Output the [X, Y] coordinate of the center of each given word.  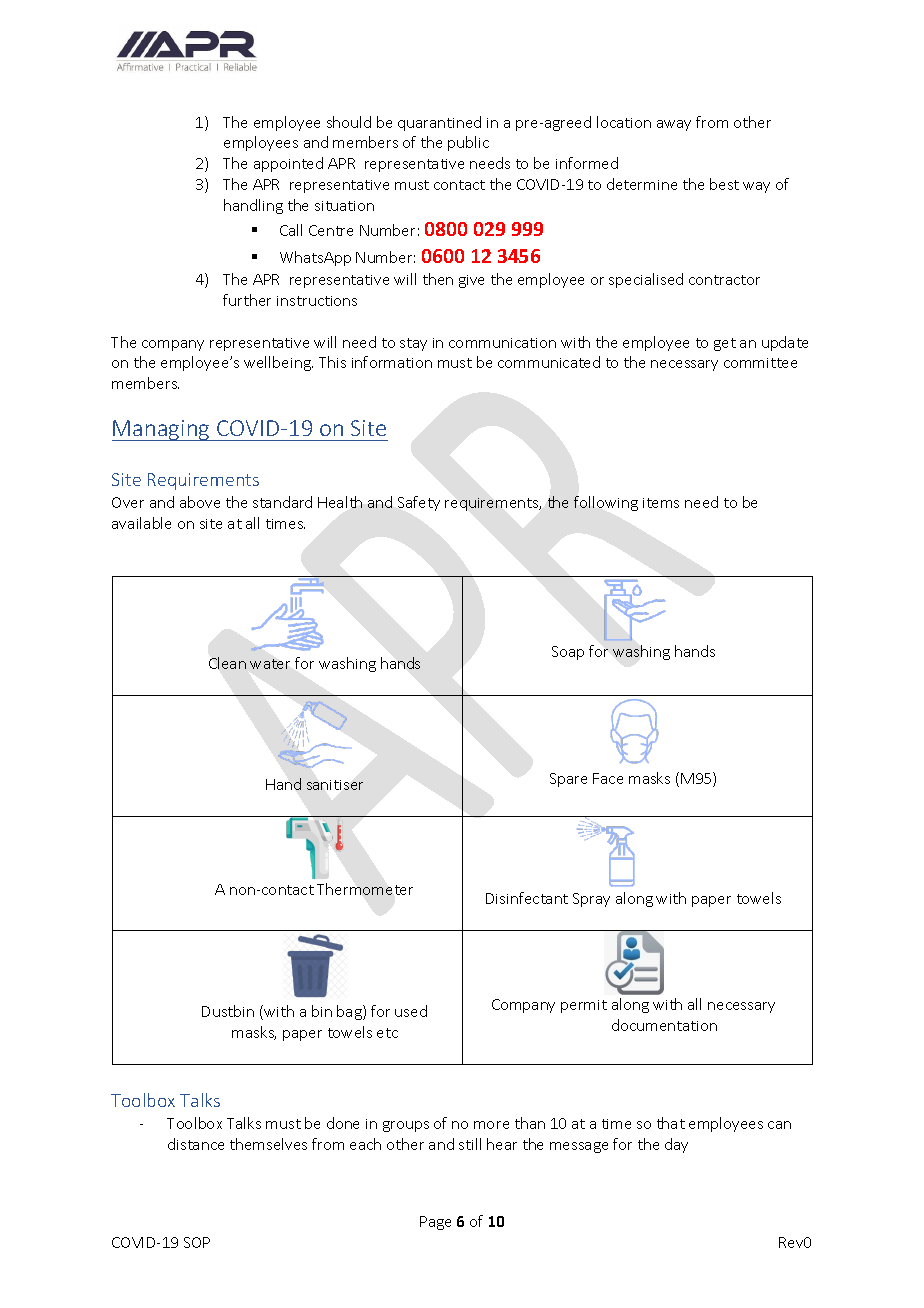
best [724, 184]
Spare [568, 780]
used [411, 1011]
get [725, 344]
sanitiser [335, 785]
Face [608, 778]
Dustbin [228, 1011]
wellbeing [278, 363]
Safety [419, 503]
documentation [664, 1025]
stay [413, 344]
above [200, 502]
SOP [197, 1242]
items [661, 503]
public [468, 143]
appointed [288, 164]
